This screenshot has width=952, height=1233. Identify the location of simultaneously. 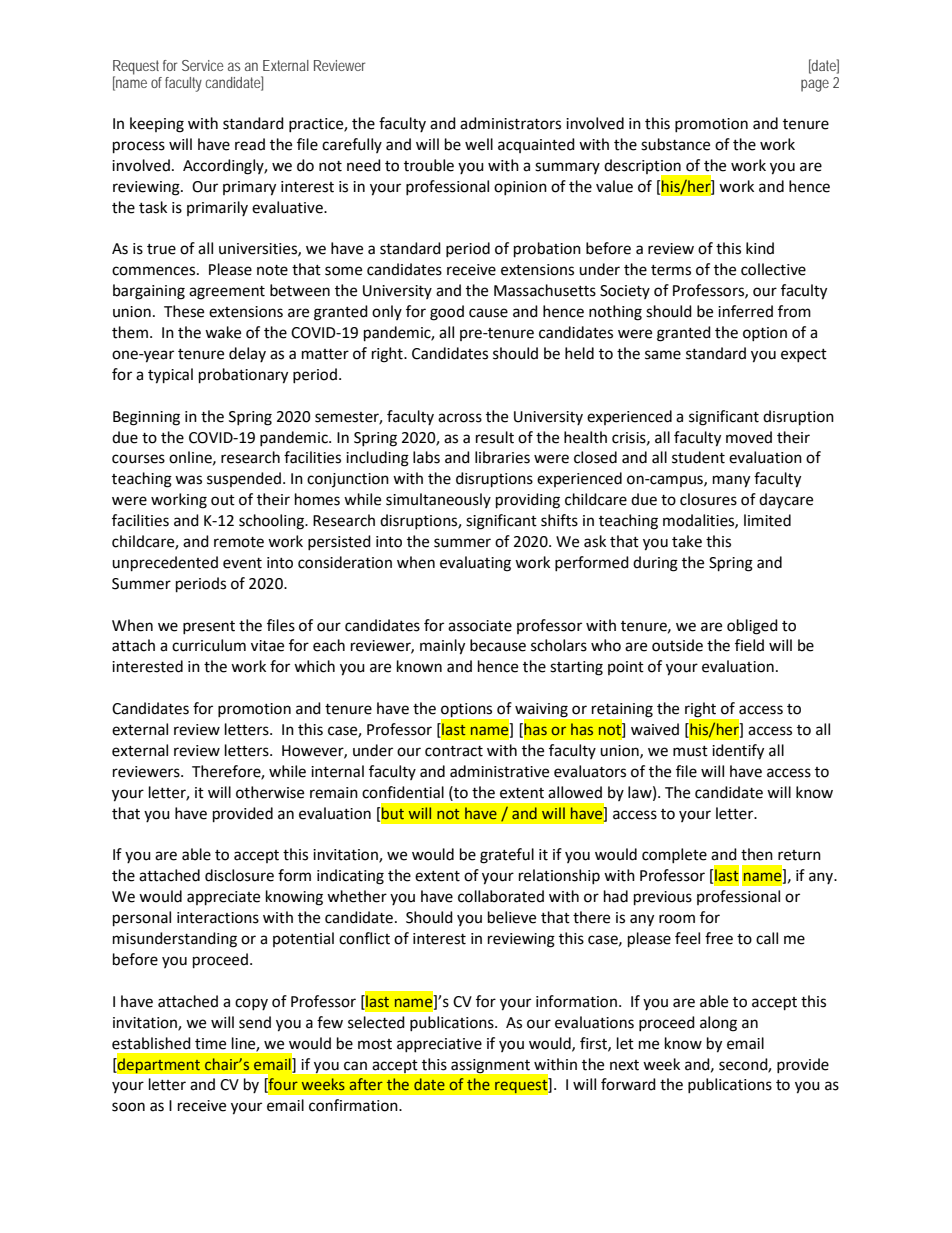
(438, 500).
